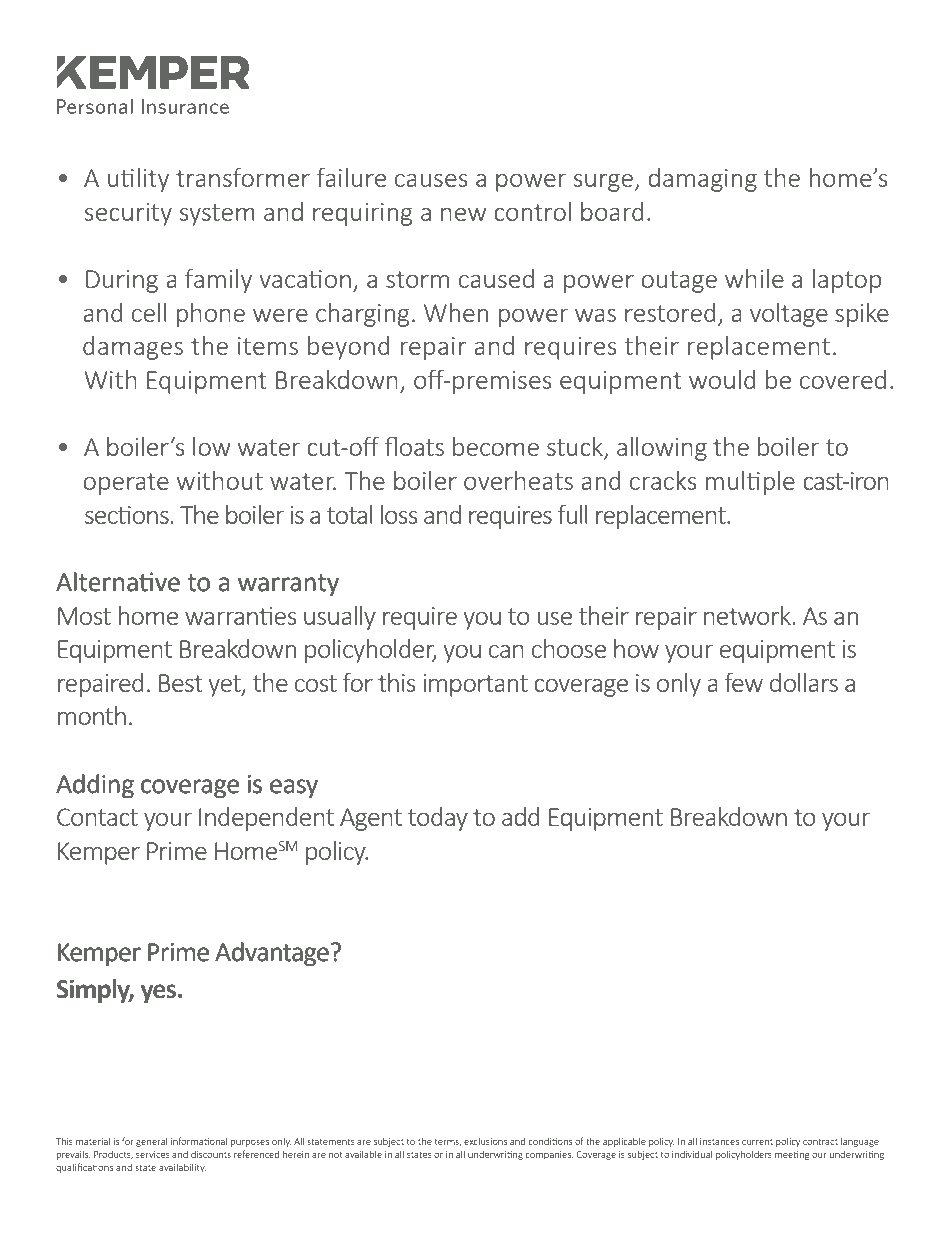 The height and width of the image is (1233, 952). Describe the element at coordinates (128, 214) in the image. I see `security` at that location.
